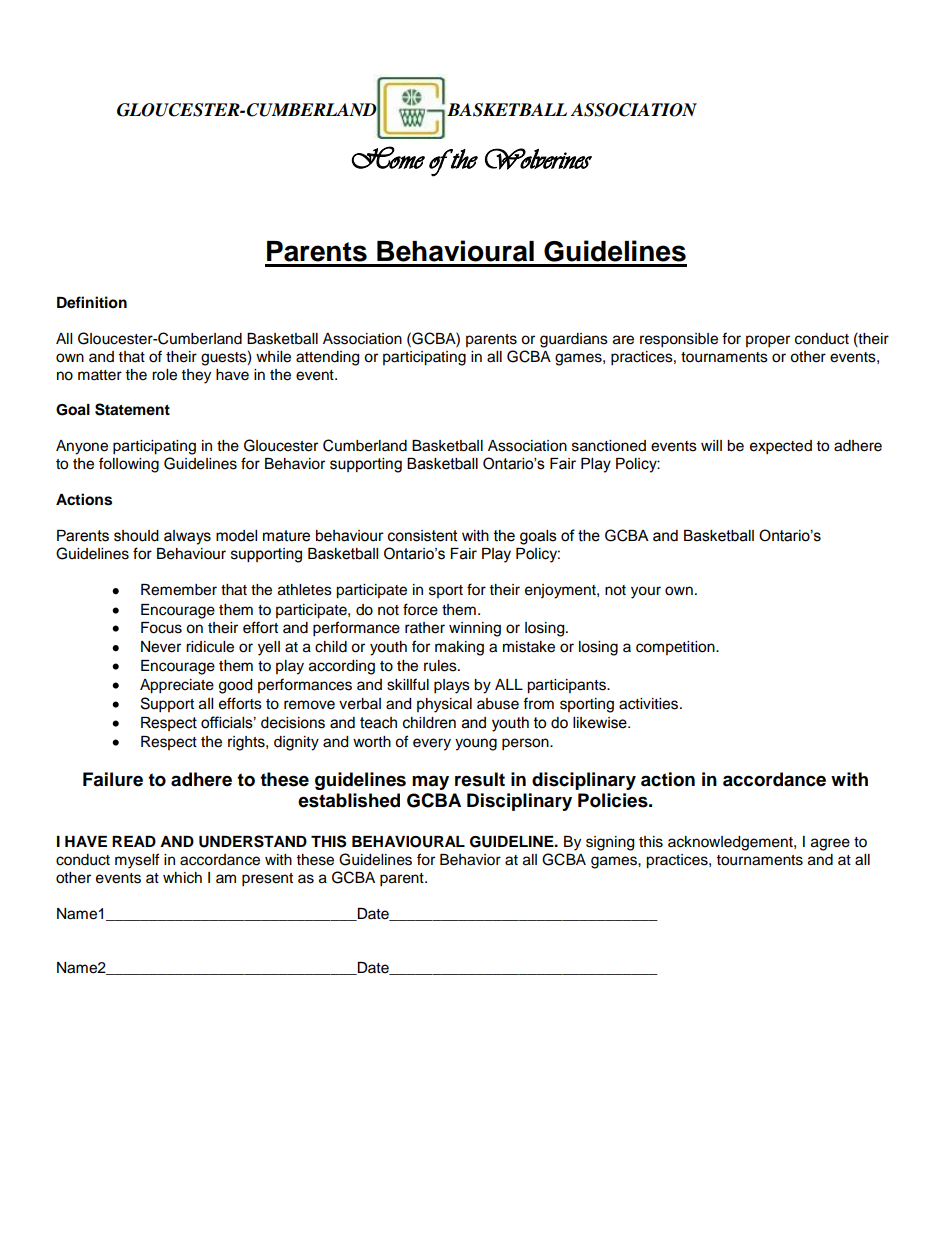 The image size is (952, 1233). Describe the element at coordinates (711, 445) in the screenshot. I see `will` at that location.
